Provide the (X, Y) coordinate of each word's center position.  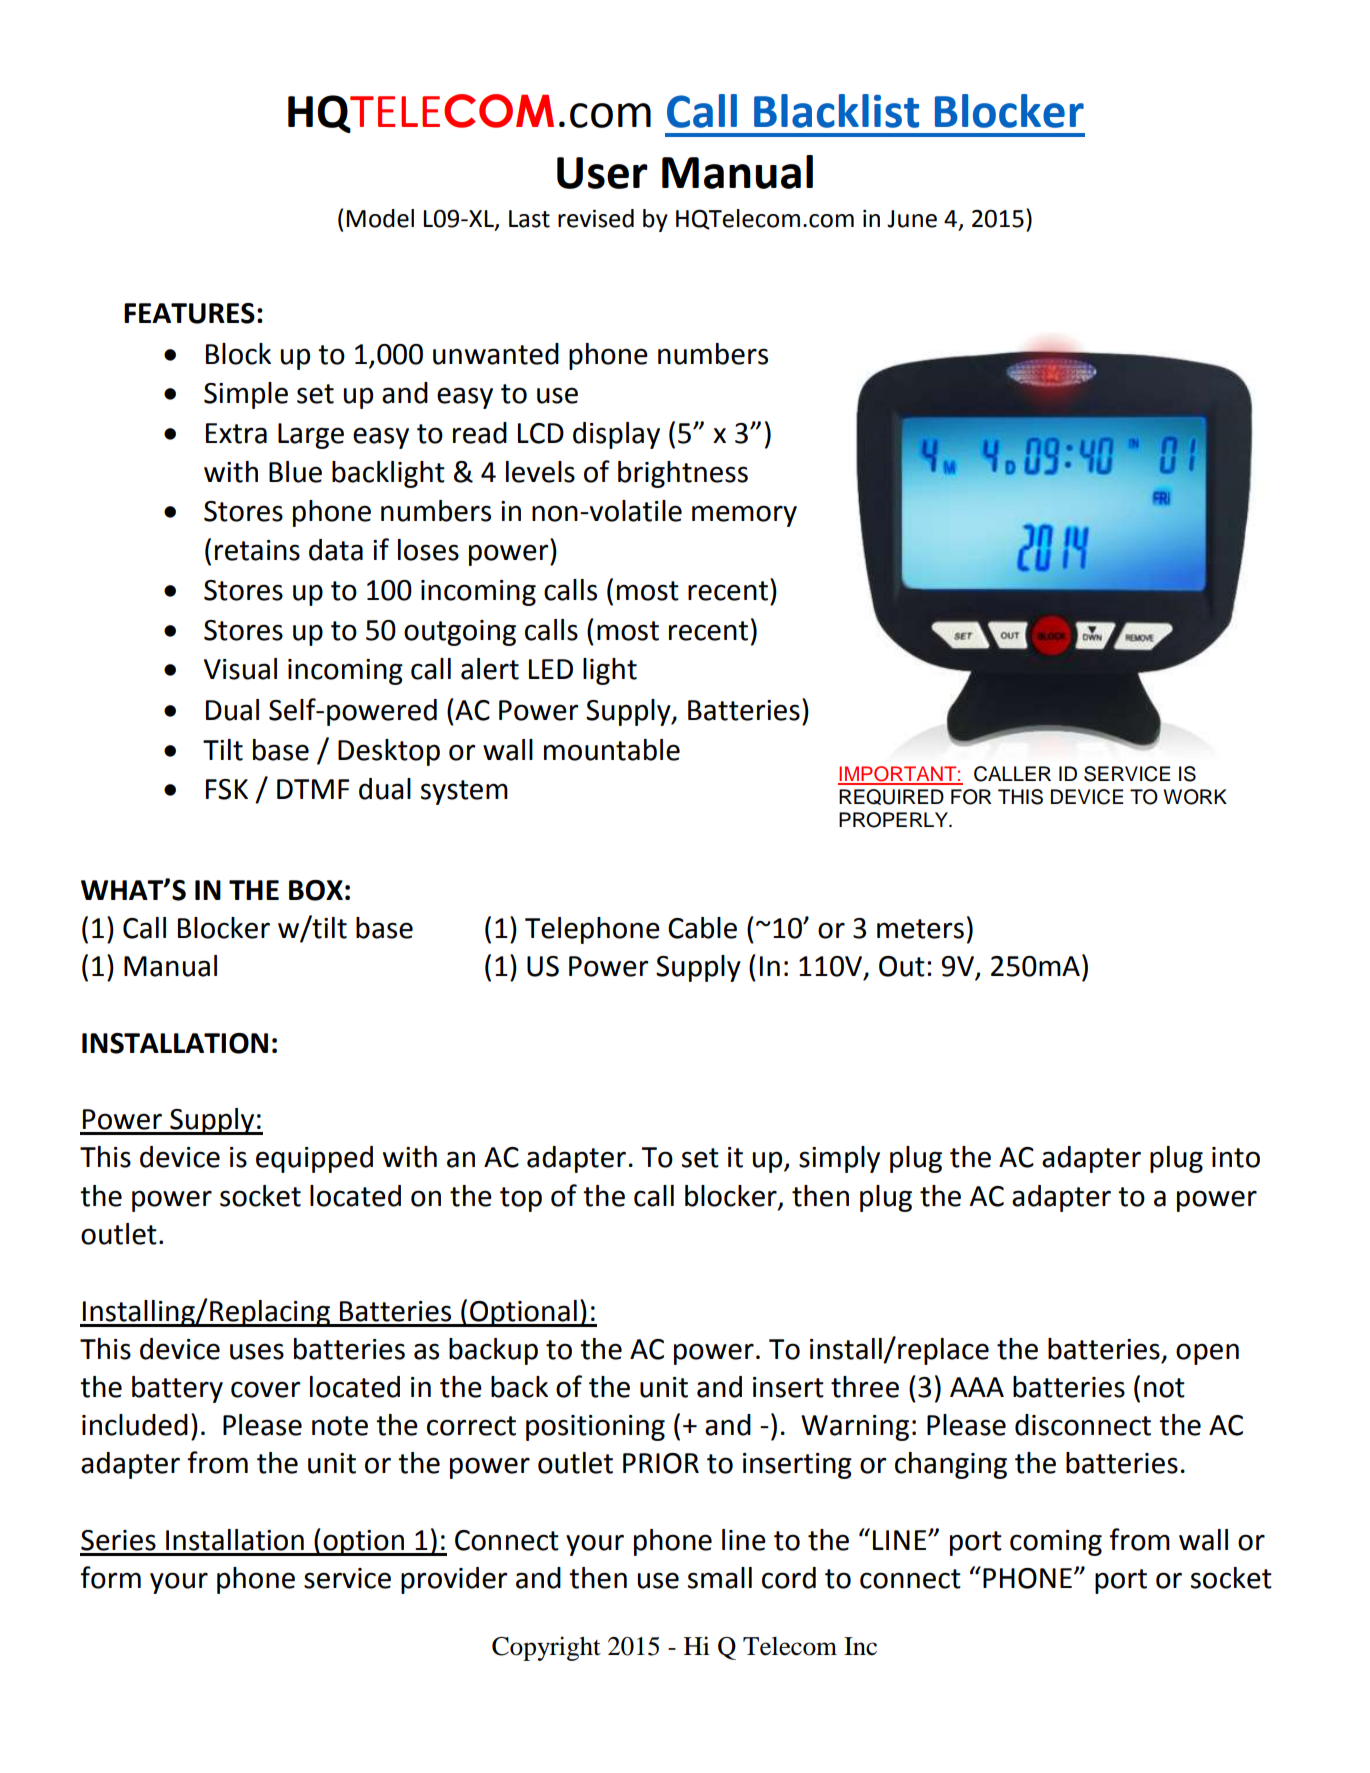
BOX (316, 890)
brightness (683, 474)
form (111, 1577)
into (1236, 1157)
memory (744, 516)
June (912, 219)
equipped (314, 1159)
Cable (702, 928)
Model (380, 218)
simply (839, 1159)
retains (257, 550)
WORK (1195, 797)
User (602, 173)
